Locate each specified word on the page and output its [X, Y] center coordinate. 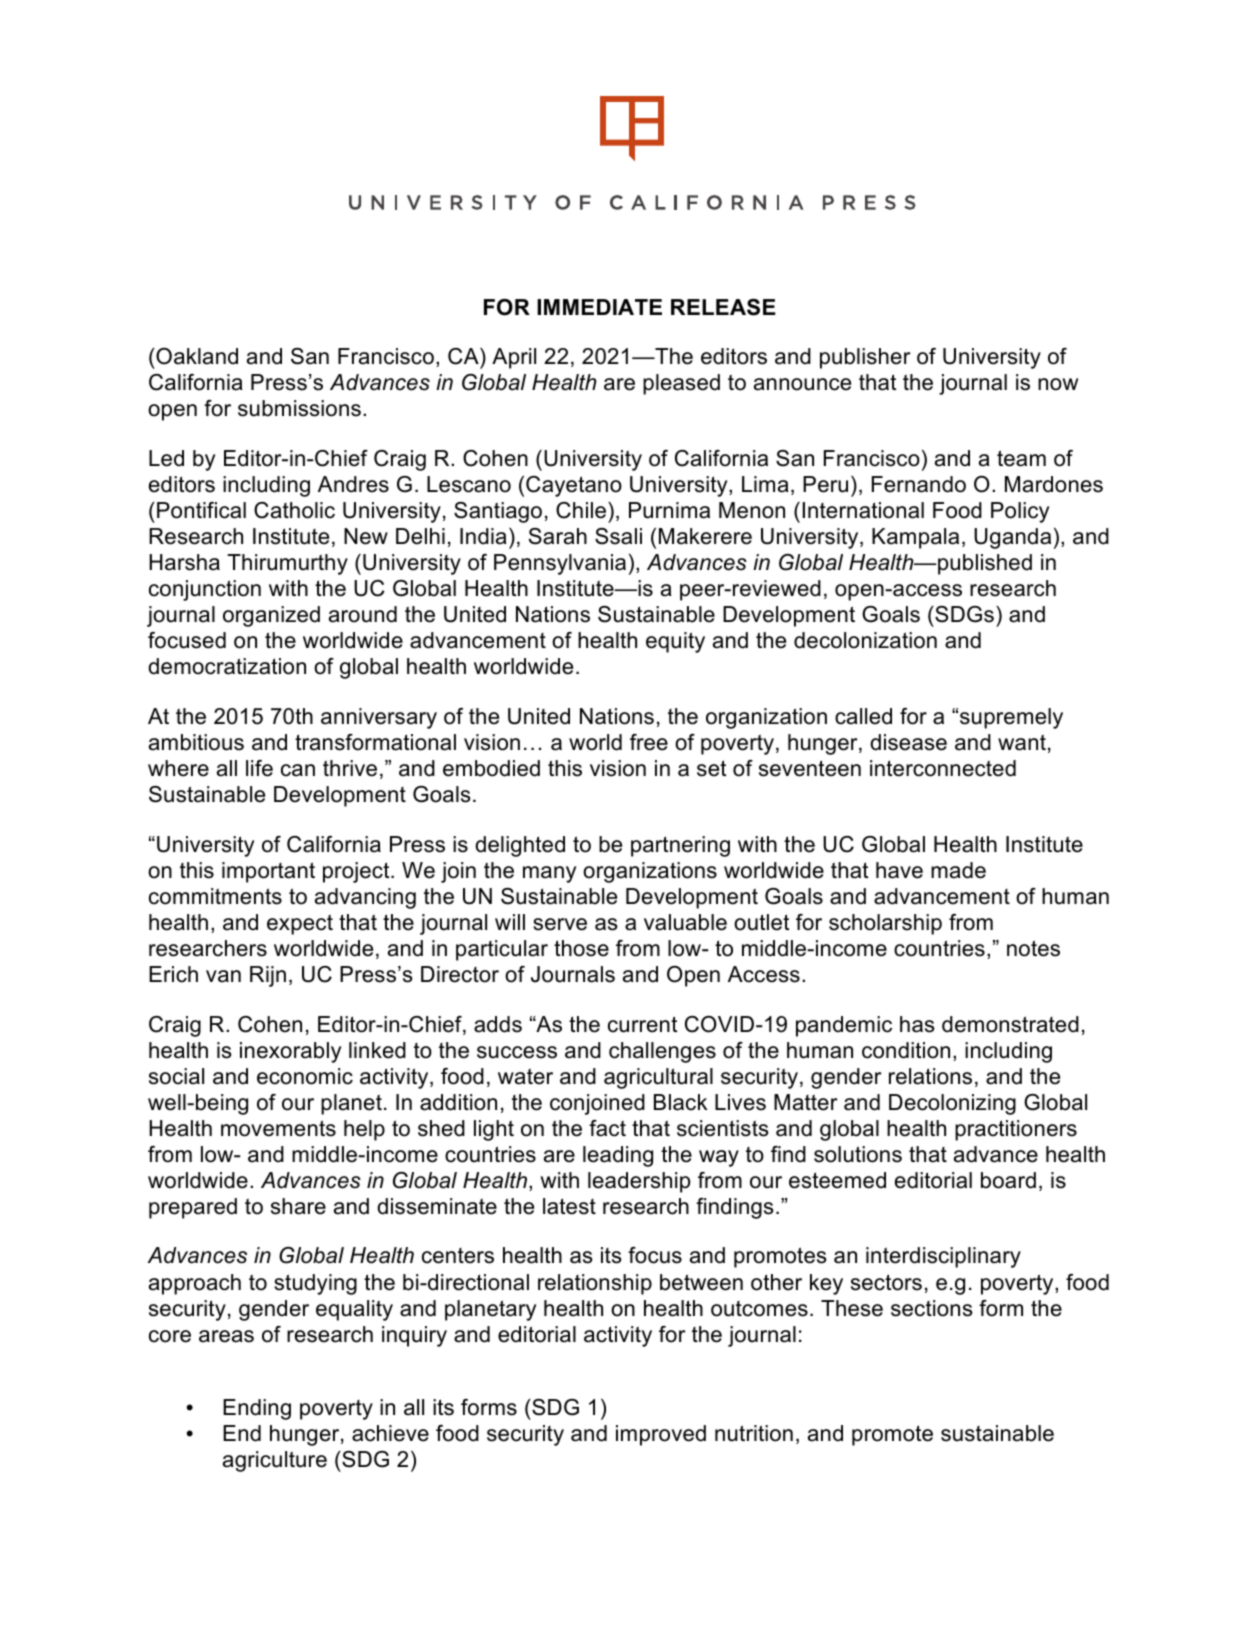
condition [906, 1050]
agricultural [658, 1078]
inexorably [290, 1052]
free [649, 742]
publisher [865, 358]
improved [661, 1435]
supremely [1011, 718]
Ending [257, 1409]
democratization [227, 666]
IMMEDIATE [599, 307]
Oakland [196, 356]
